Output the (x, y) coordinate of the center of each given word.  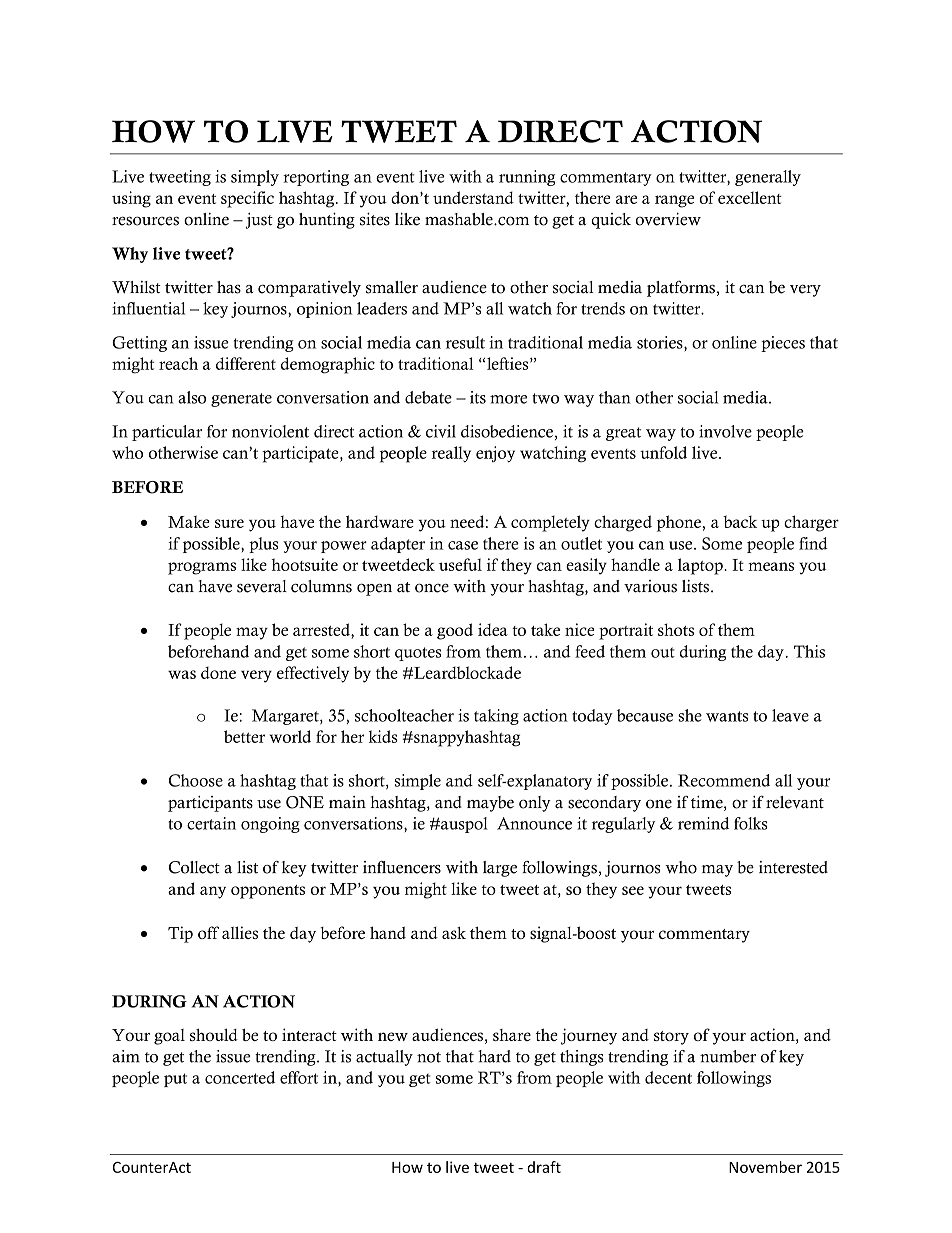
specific (247, 199)
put (175, 1080)
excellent (750, 197)
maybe (490, 804)
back (740, 521)
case (463, 545)
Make (189, 521)
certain (211, 823)
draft (544, 1167)
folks (751, 823)
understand (473, 197)
